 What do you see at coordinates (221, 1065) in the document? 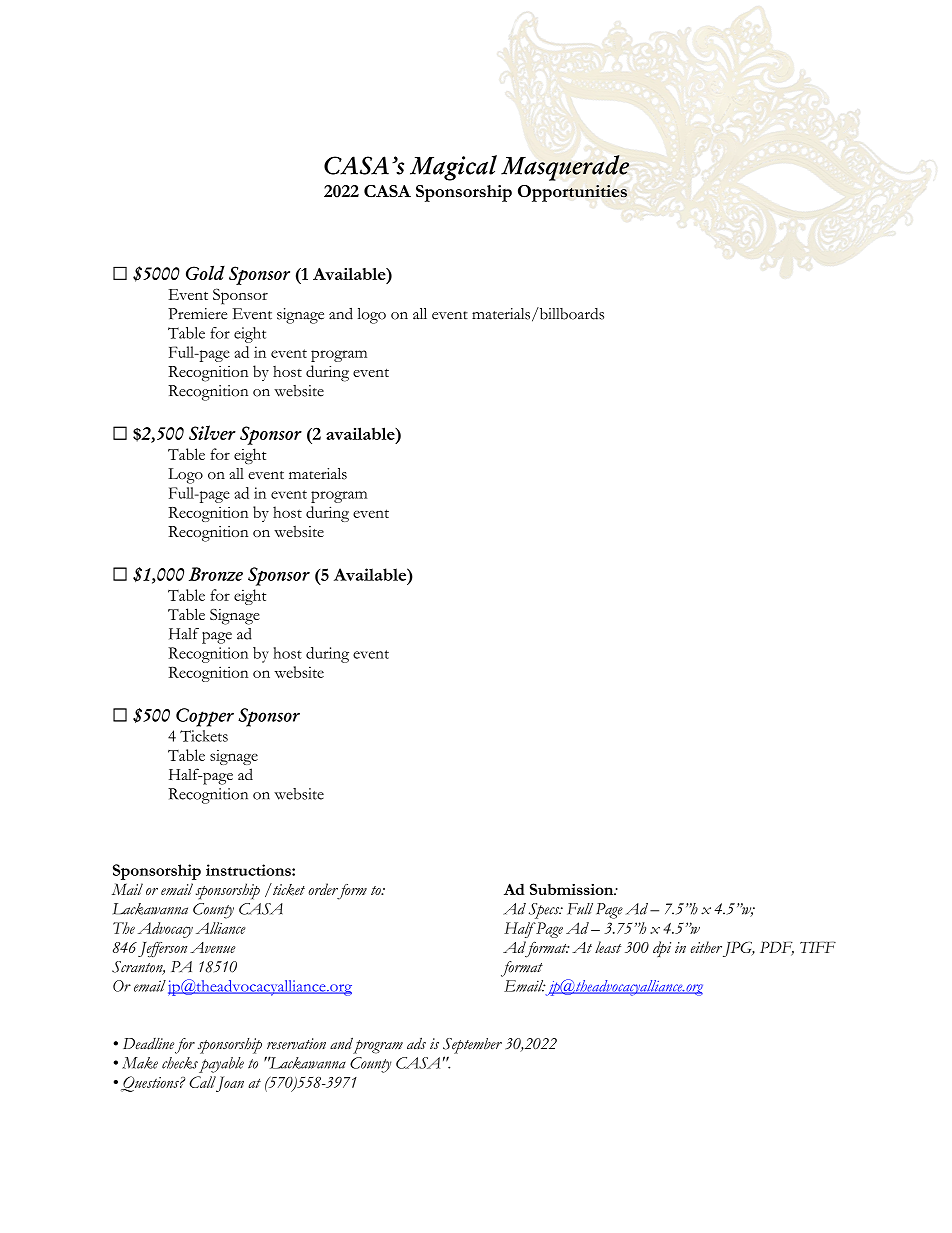
I see `payable` at bounding box center [221, 1065].
